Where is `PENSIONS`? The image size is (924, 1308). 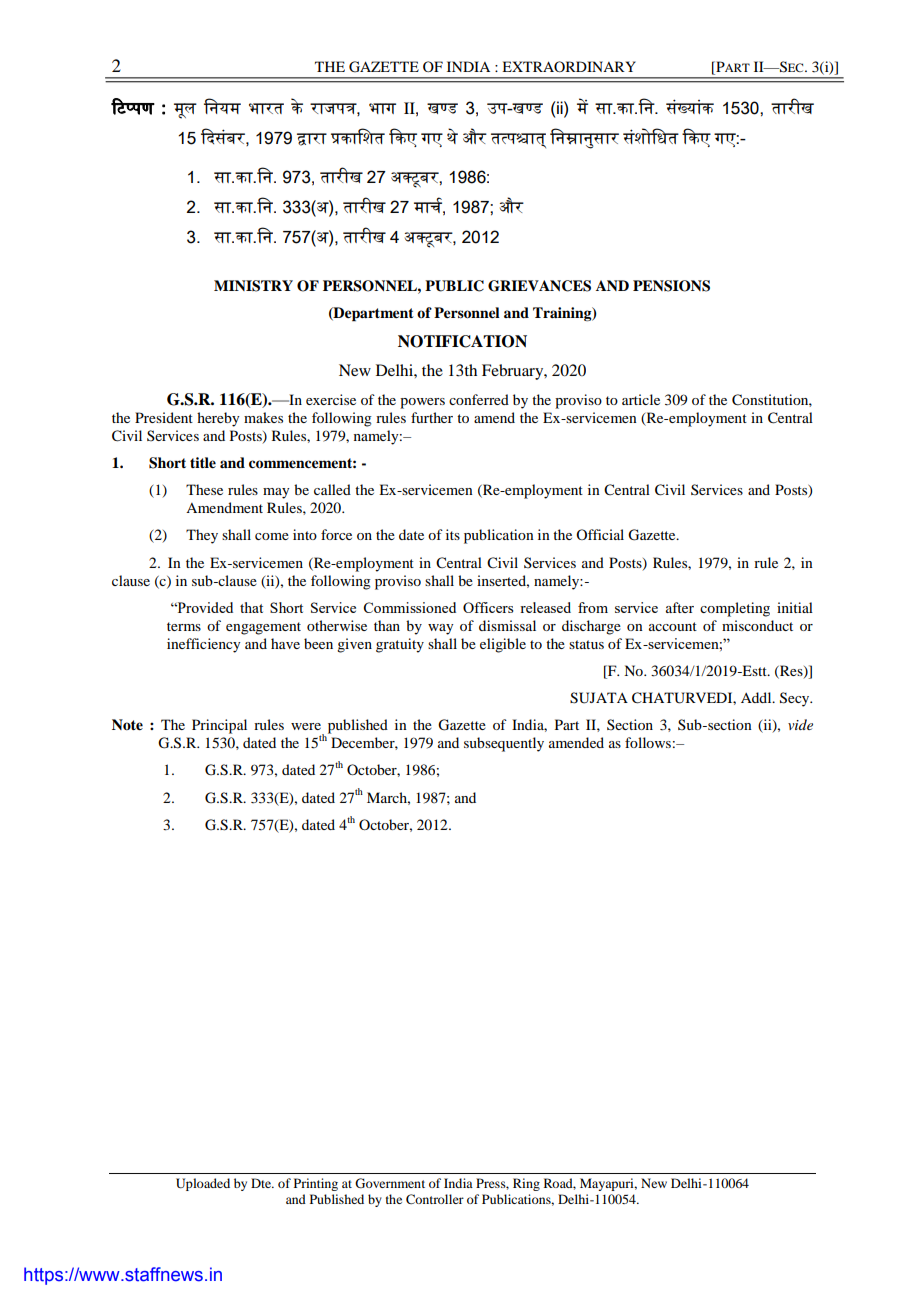
PENSIONS is located at coordinates (671, 286).
